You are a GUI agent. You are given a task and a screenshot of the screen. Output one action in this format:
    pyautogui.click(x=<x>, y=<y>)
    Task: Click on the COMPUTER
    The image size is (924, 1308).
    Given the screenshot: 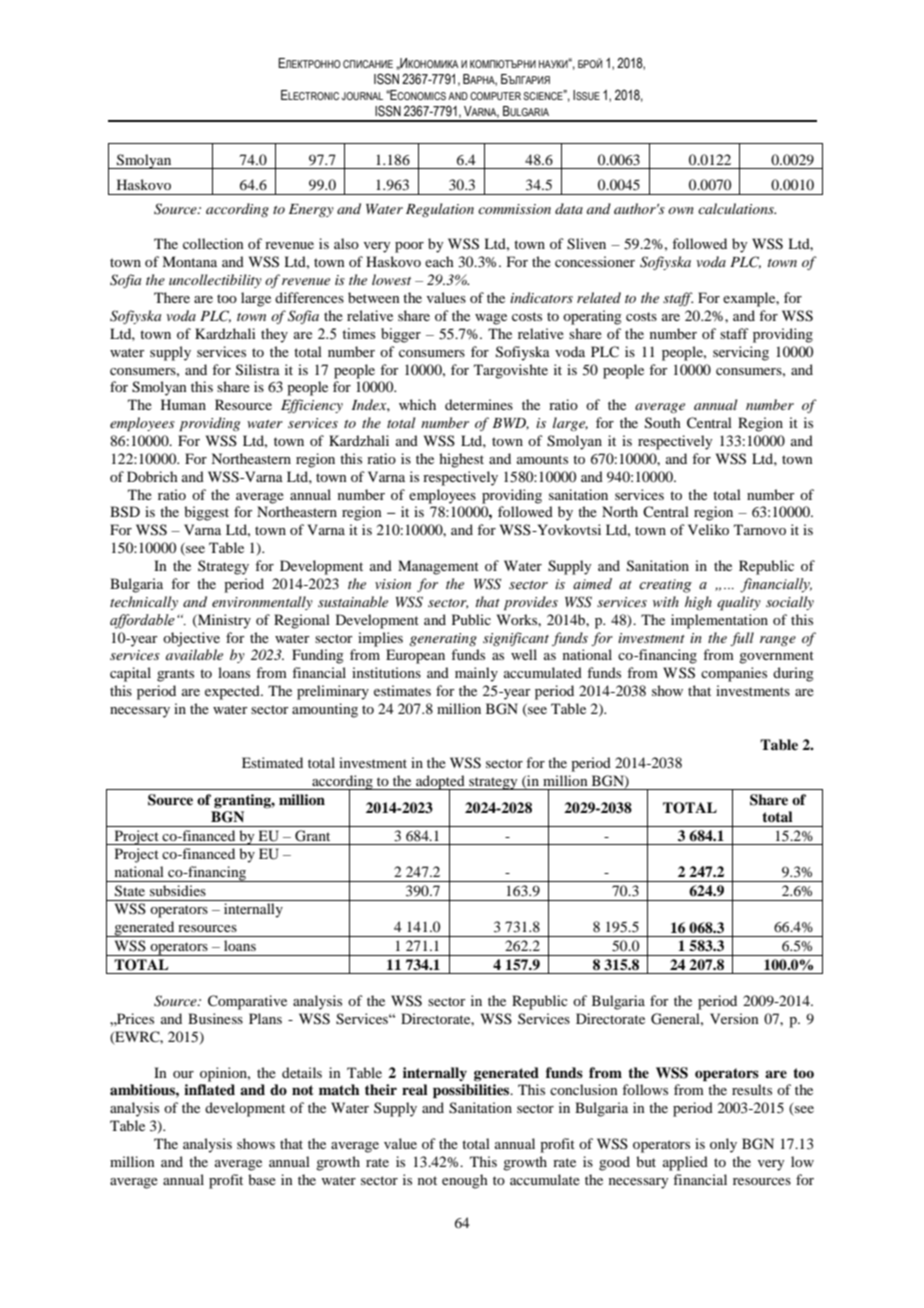 What is the action you would take?
    pyautogui.click(x=497, y=96)
